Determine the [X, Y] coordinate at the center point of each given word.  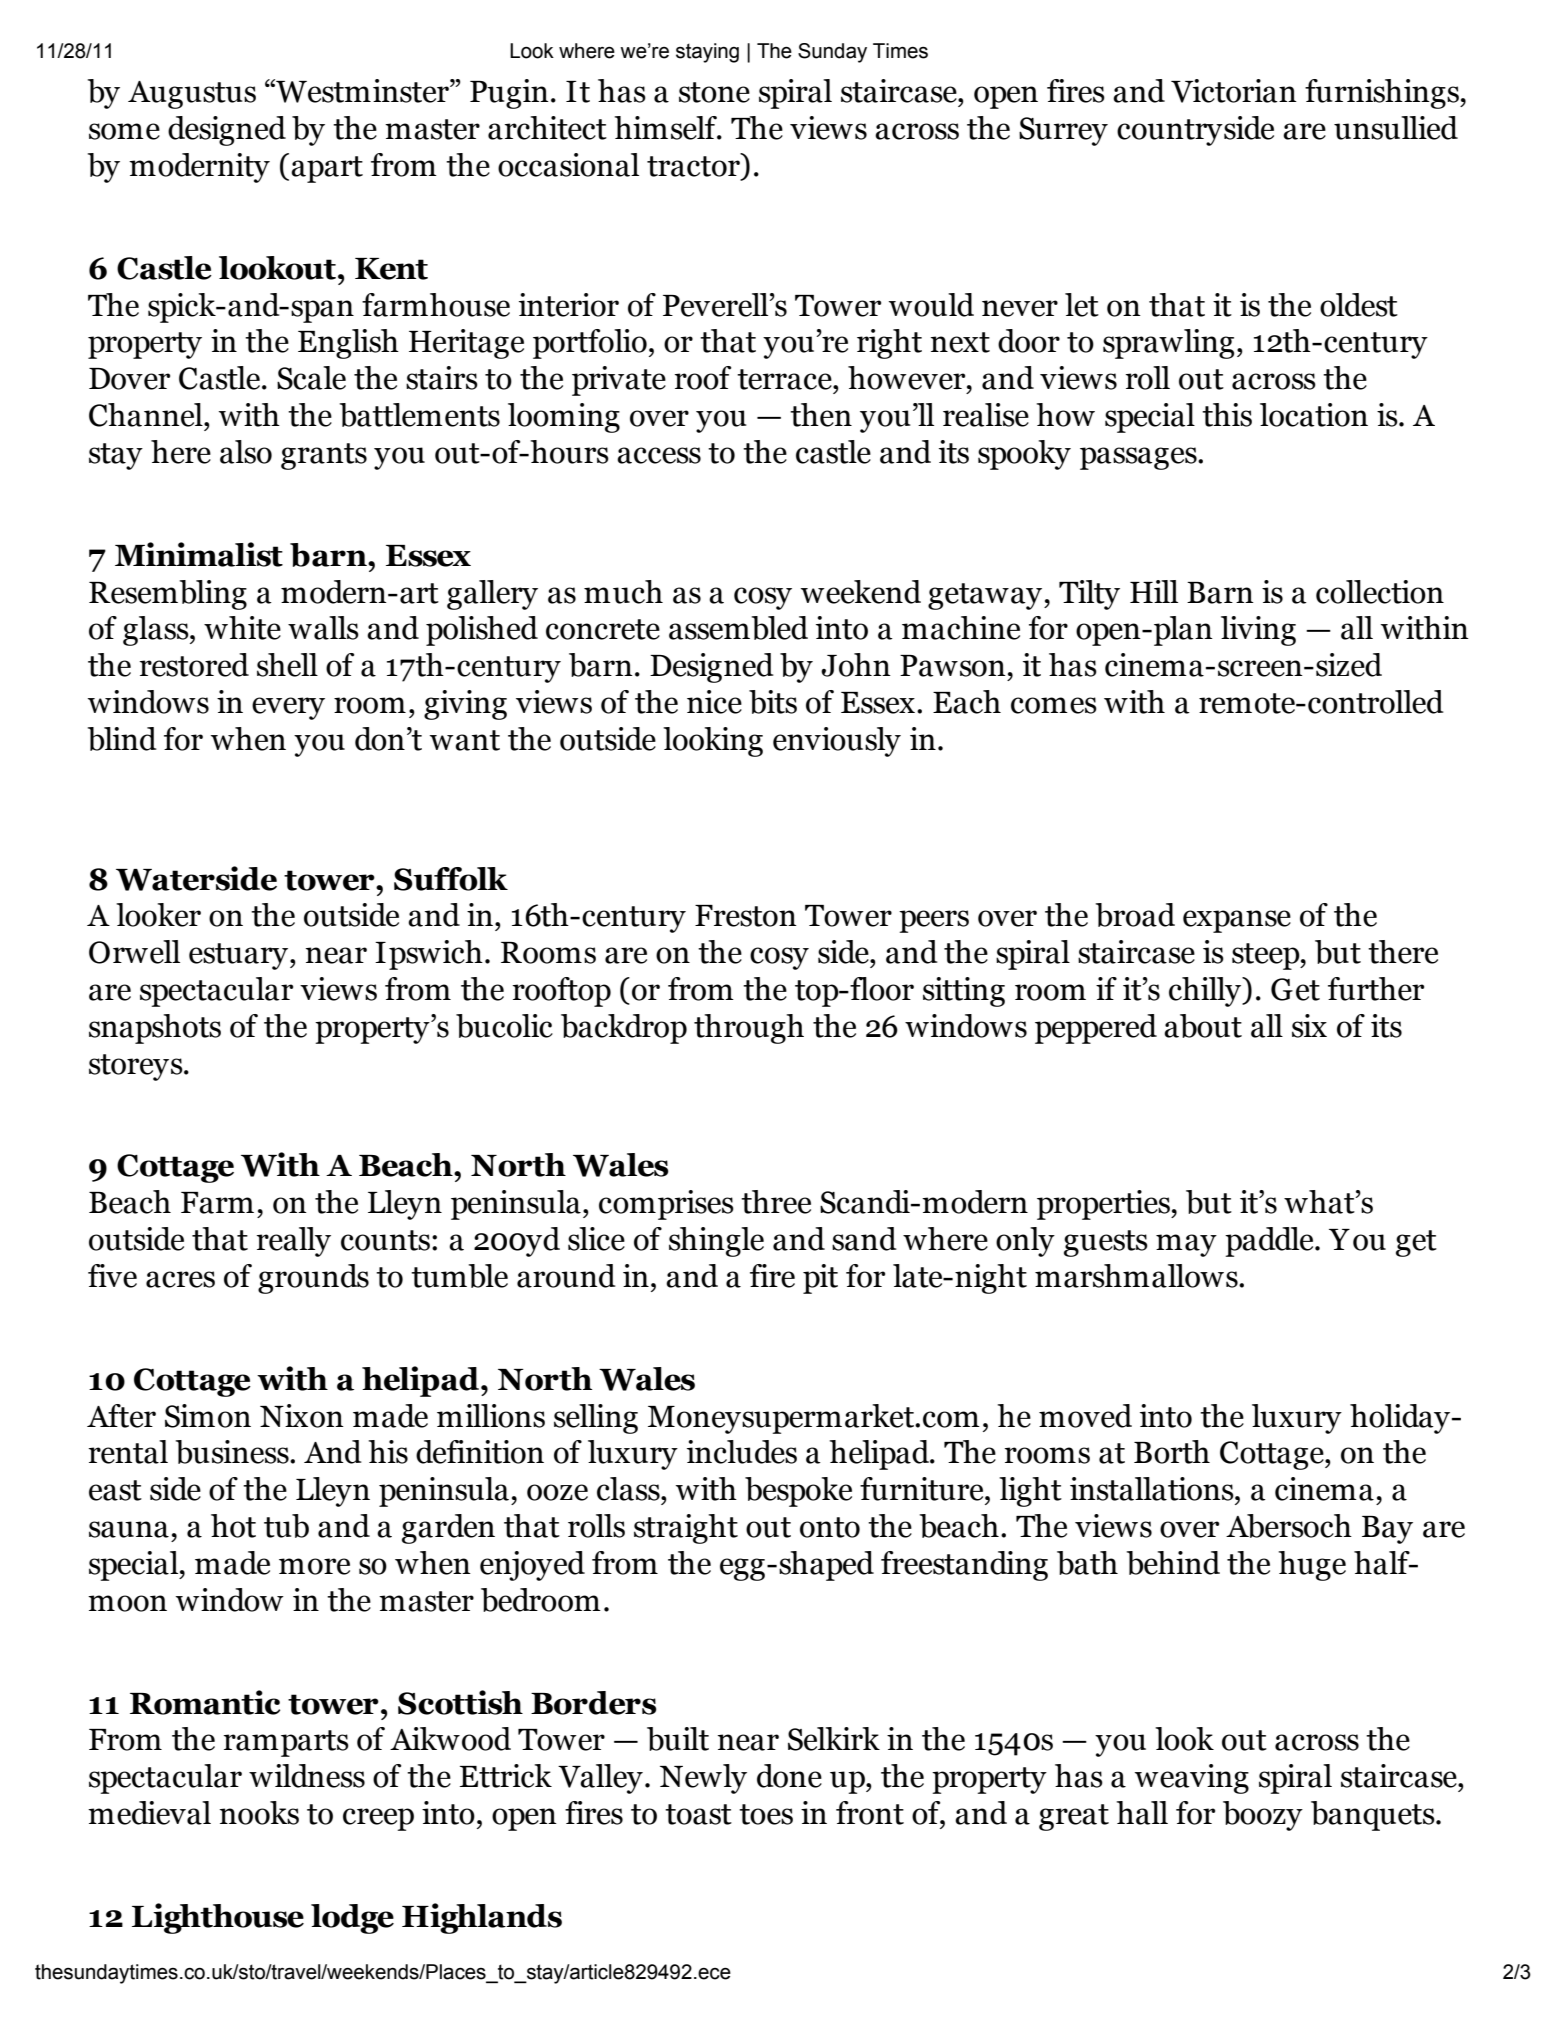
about [1203, 1026]
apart [327, 169]
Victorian [1234, 91]
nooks [259, 1813]
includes [742, 1452]
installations [1153, 1489]
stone [714, 92]
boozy [1263, 1816]
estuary [240, 956]
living [1258, 631]
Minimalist [199, 554]
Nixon [302, 1416]
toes [766, 1814]
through [749, 1029]
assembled [738, 628]
